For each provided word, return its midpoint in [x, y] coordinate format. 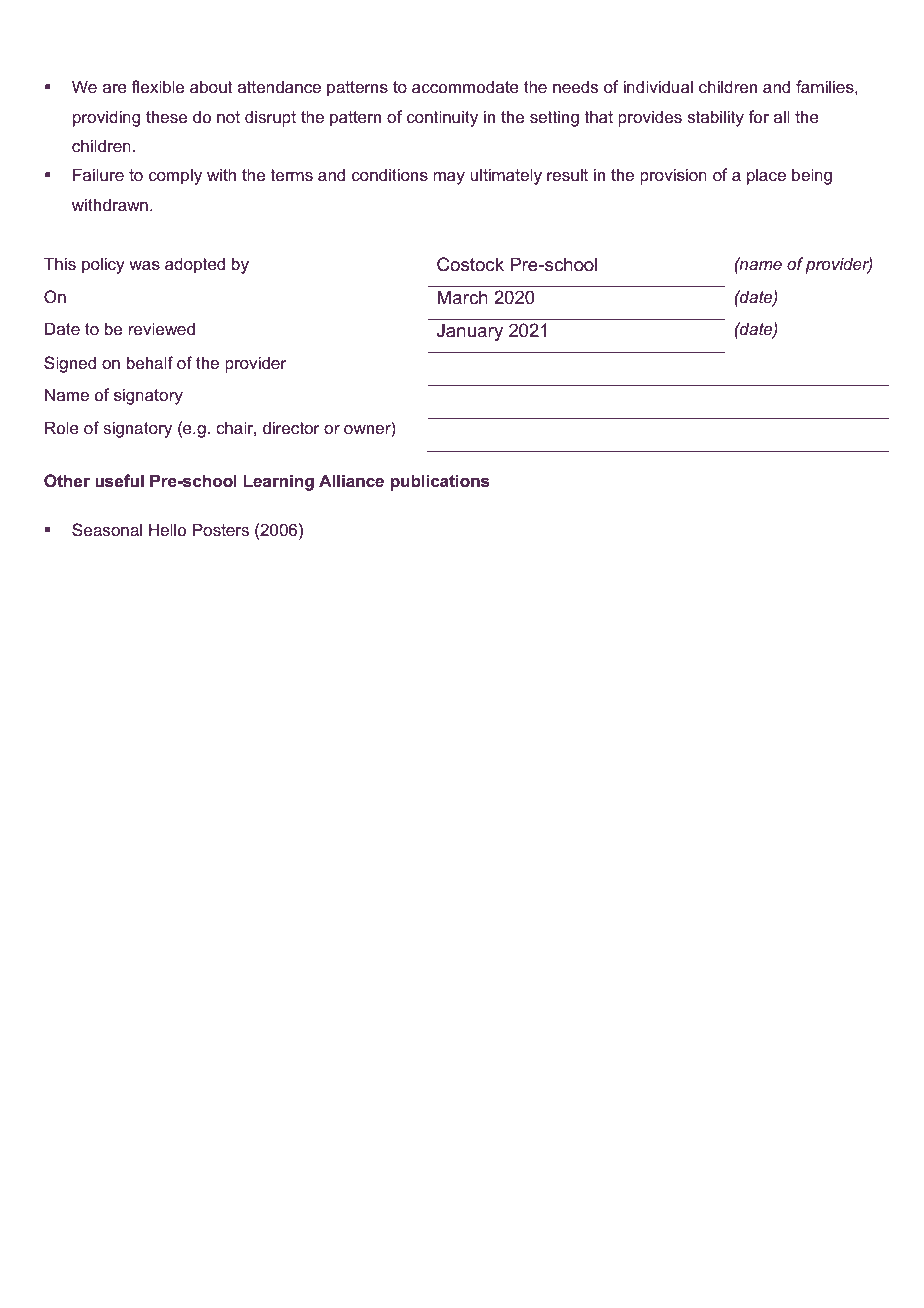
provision [673, 176]
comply [175, 176]
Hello [167, 529]
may [449, 178]
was [144, 265]
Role [62, 427]
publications [440, 482]
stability [716, 118]
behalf [150, 362]
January [470, 332]
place [766, 176]
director [291, 427]
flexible [158, 86]
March [463, 297]
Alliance [351, 480]
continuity [442, 118]
